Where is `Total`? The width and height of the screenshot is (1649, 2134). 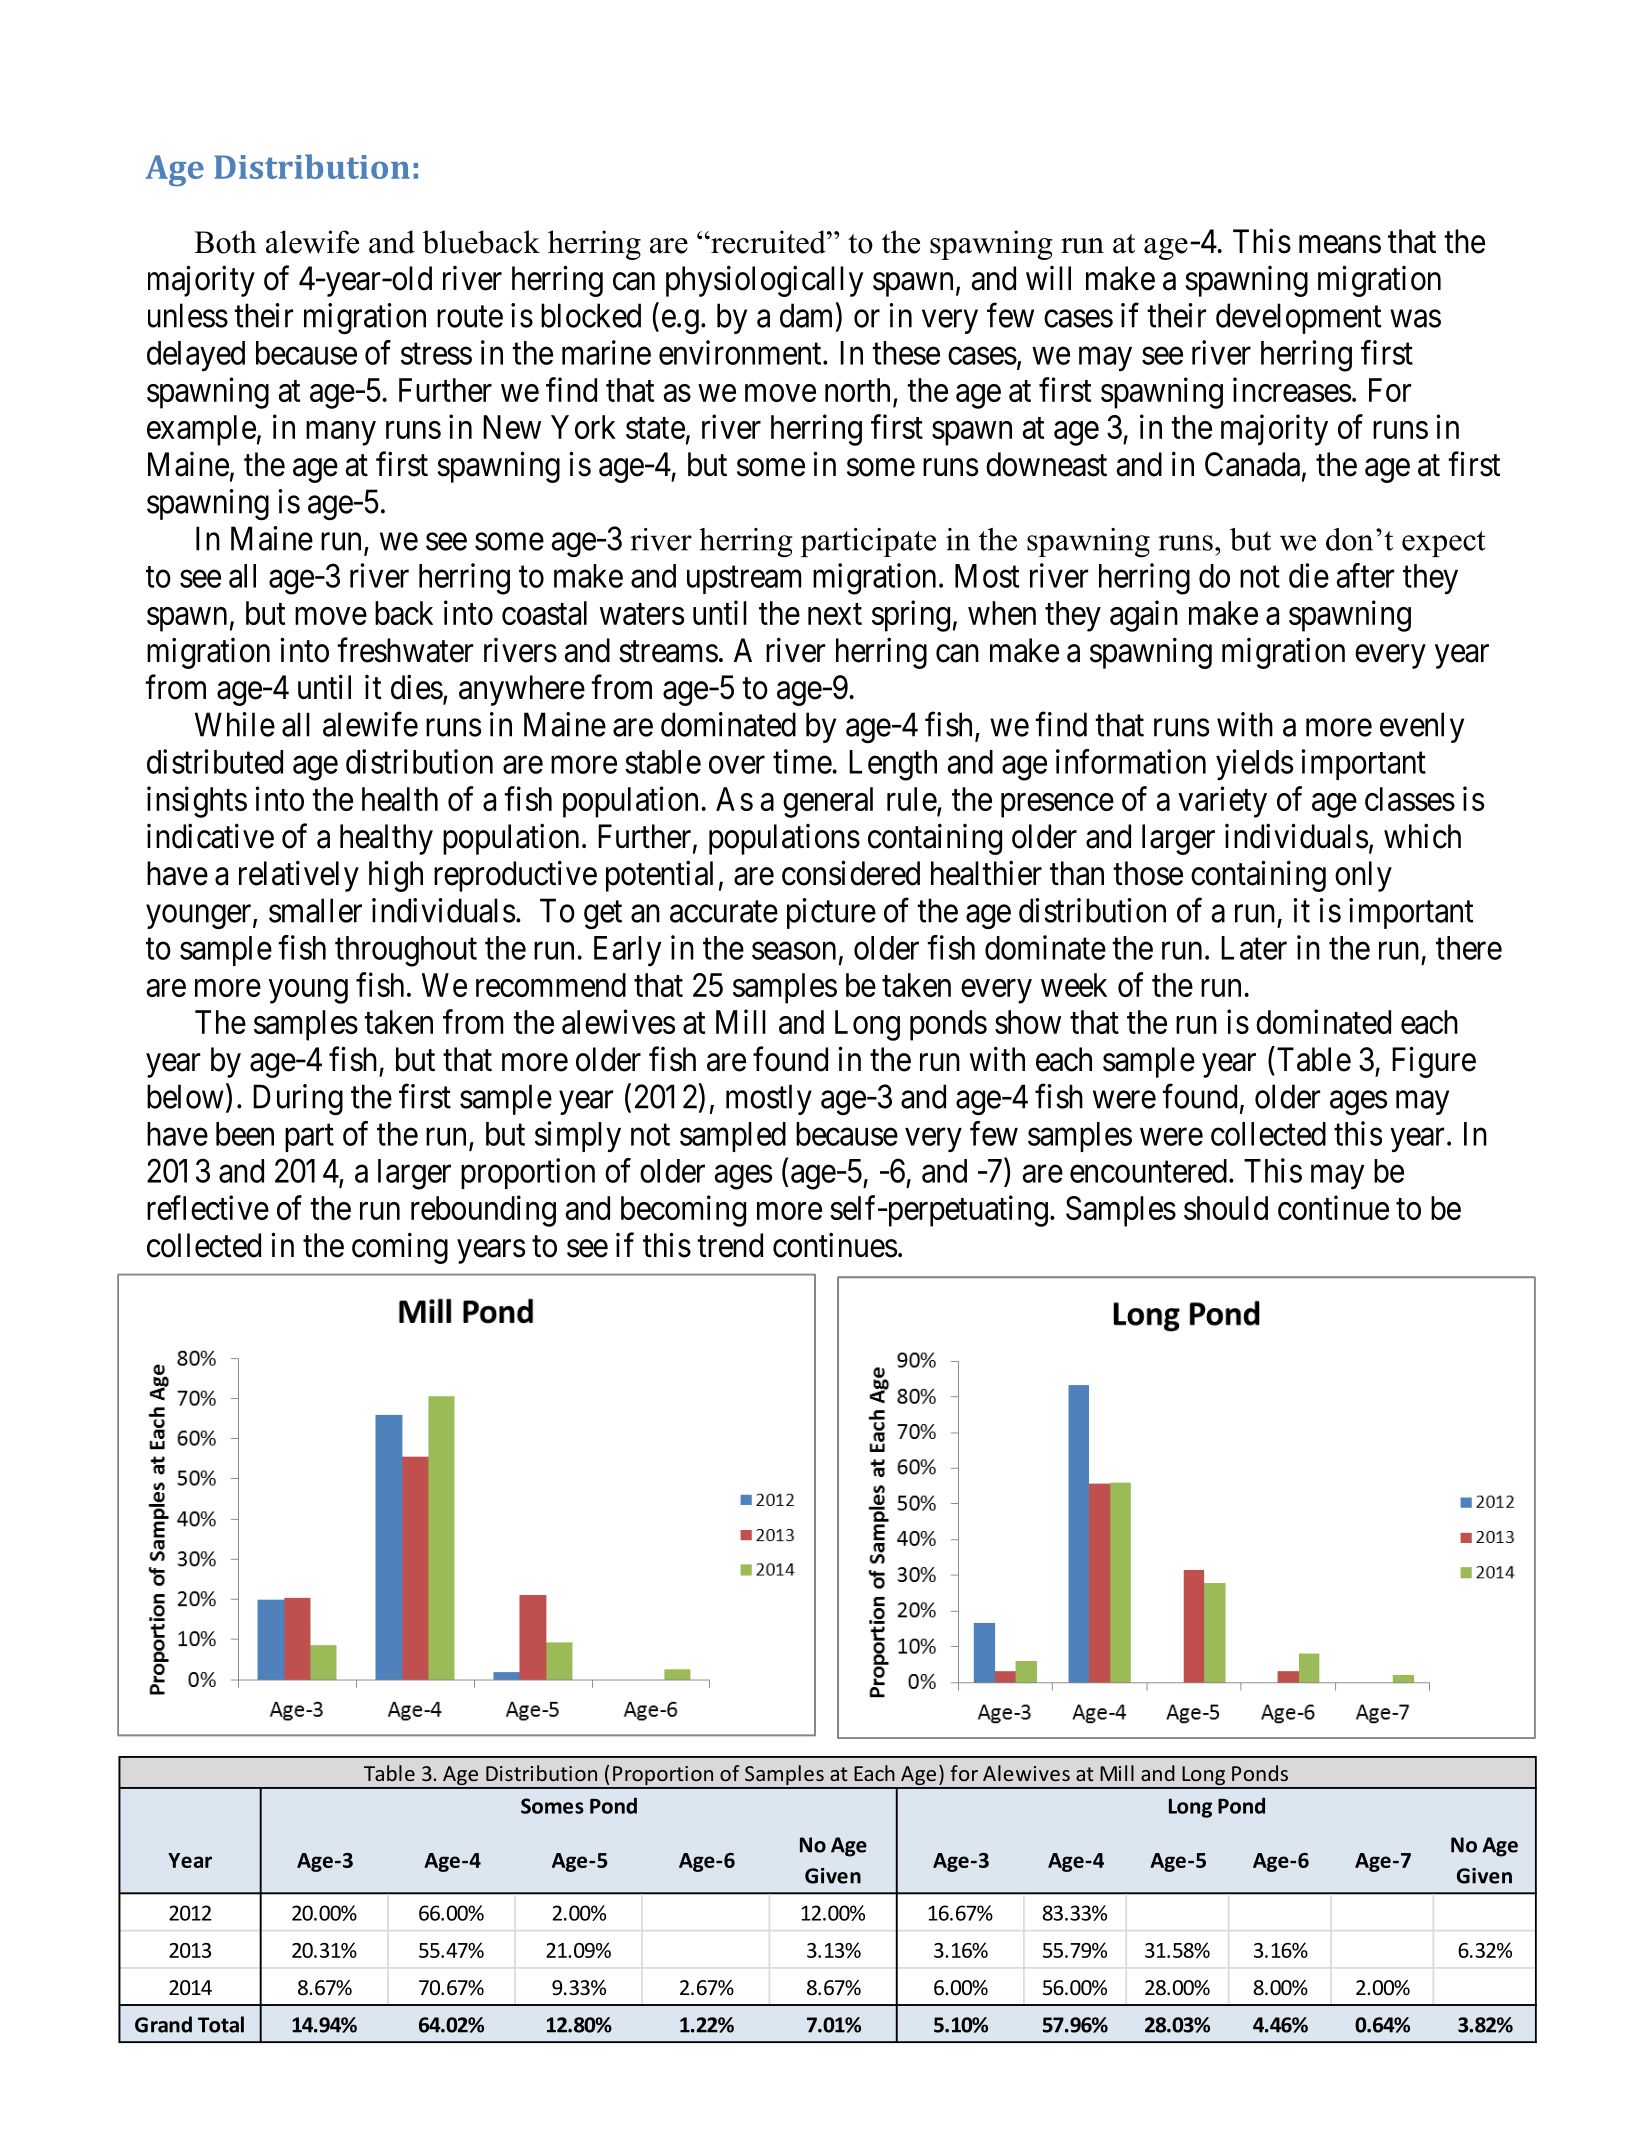 Total is located at coordinates (221, 2024).
